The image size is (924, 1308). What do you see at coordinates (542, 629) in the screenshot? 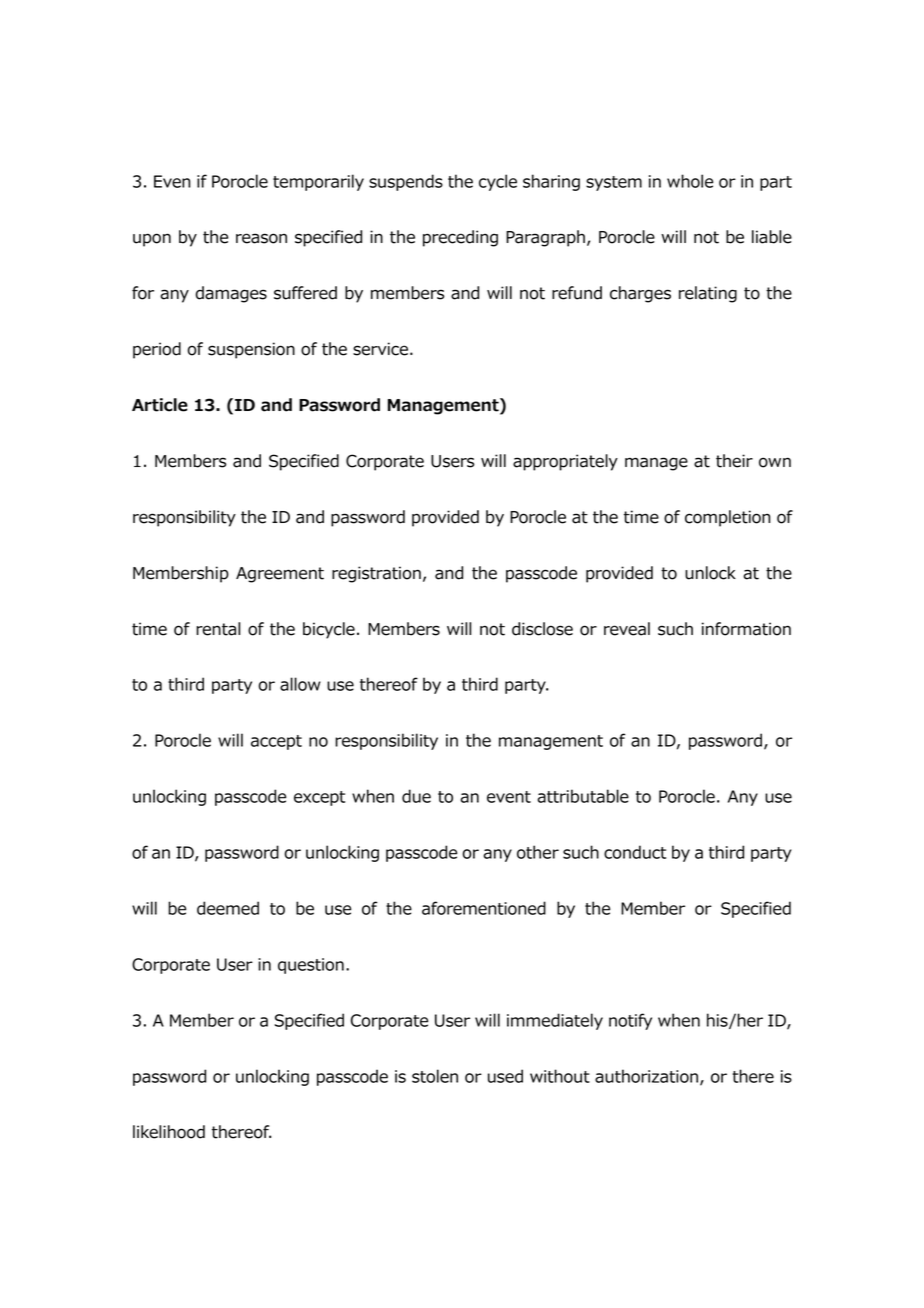
I see `disclose` at bounding box center [542, 629].
